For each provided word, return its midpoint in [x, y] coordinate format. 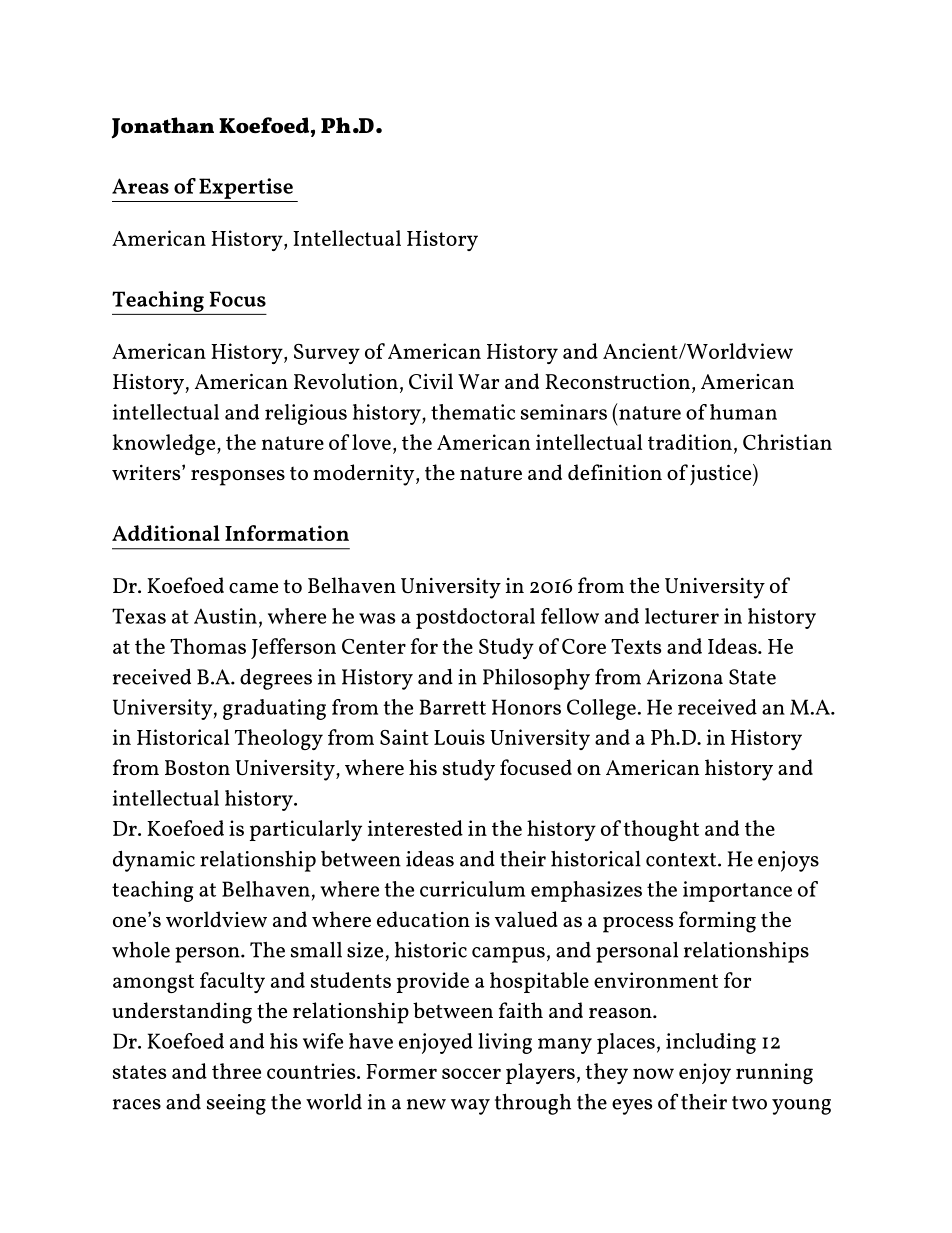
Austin [225, 616]
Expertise [246, 188]
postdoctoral [475, 618]
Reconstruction [617, 381]
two [749, 1103]
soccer [471, 1073]
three [236, 1071]
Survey [327, 354]
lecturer [682, 616]
